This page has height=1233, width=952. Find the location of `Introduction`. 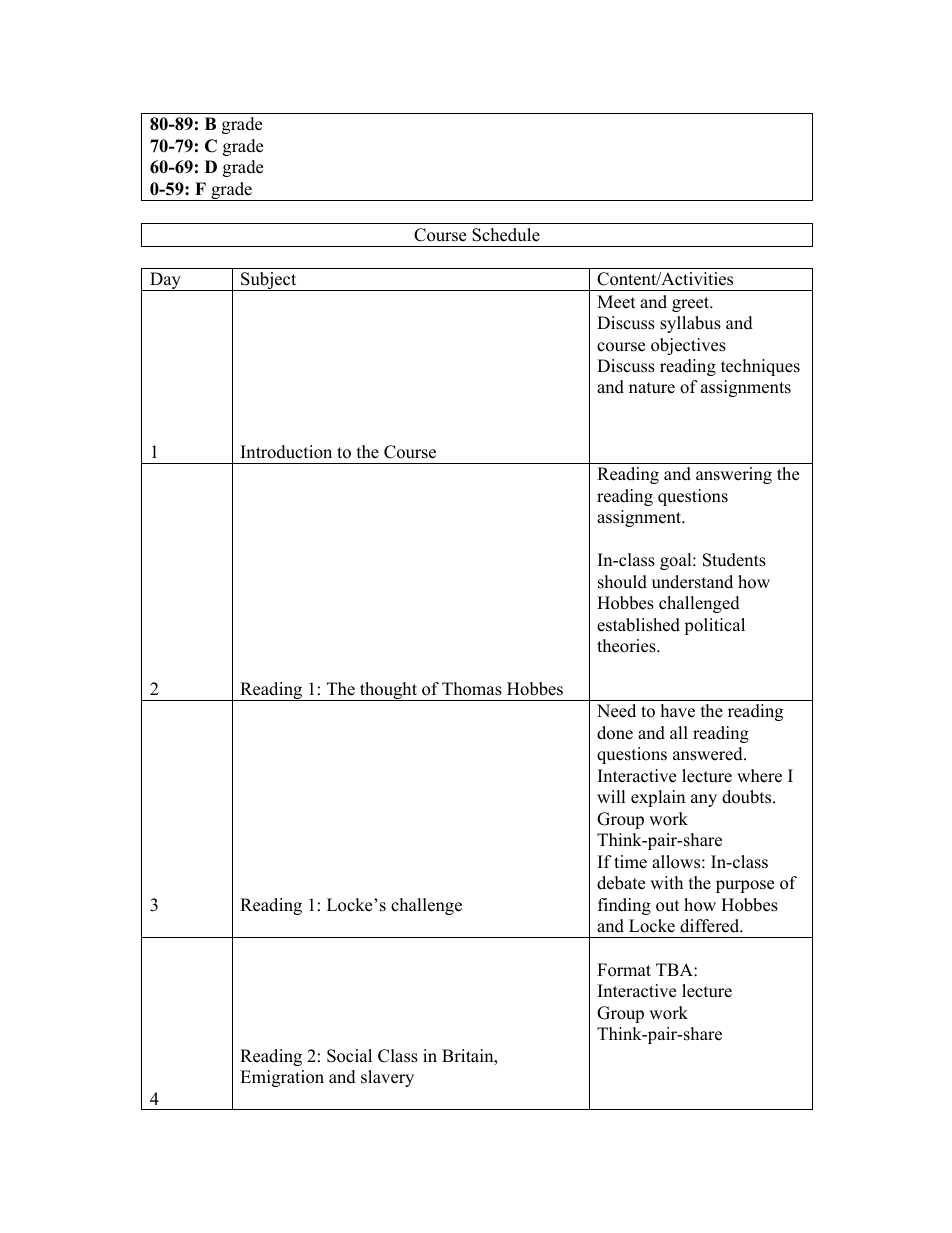

Introduction is located at coordinates (286, 452).
